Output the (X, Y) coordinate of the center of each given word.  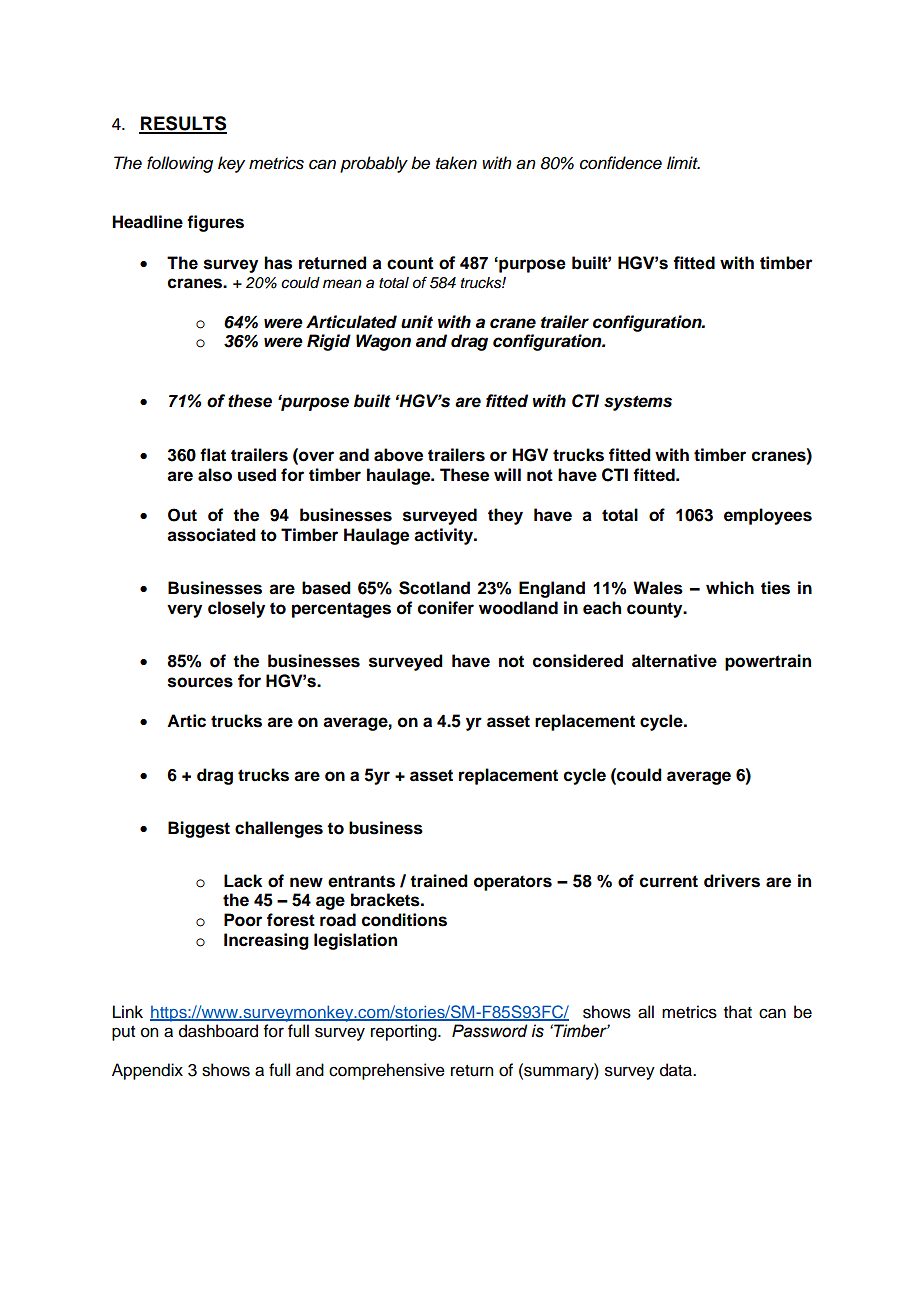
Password (490, 1031)
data (677, 1070)
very (184, 611)
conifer (446, 608)
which (730, 588)
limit (683, 162)
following (180, 164)
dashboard (218, 1031)
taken (456, 163)
